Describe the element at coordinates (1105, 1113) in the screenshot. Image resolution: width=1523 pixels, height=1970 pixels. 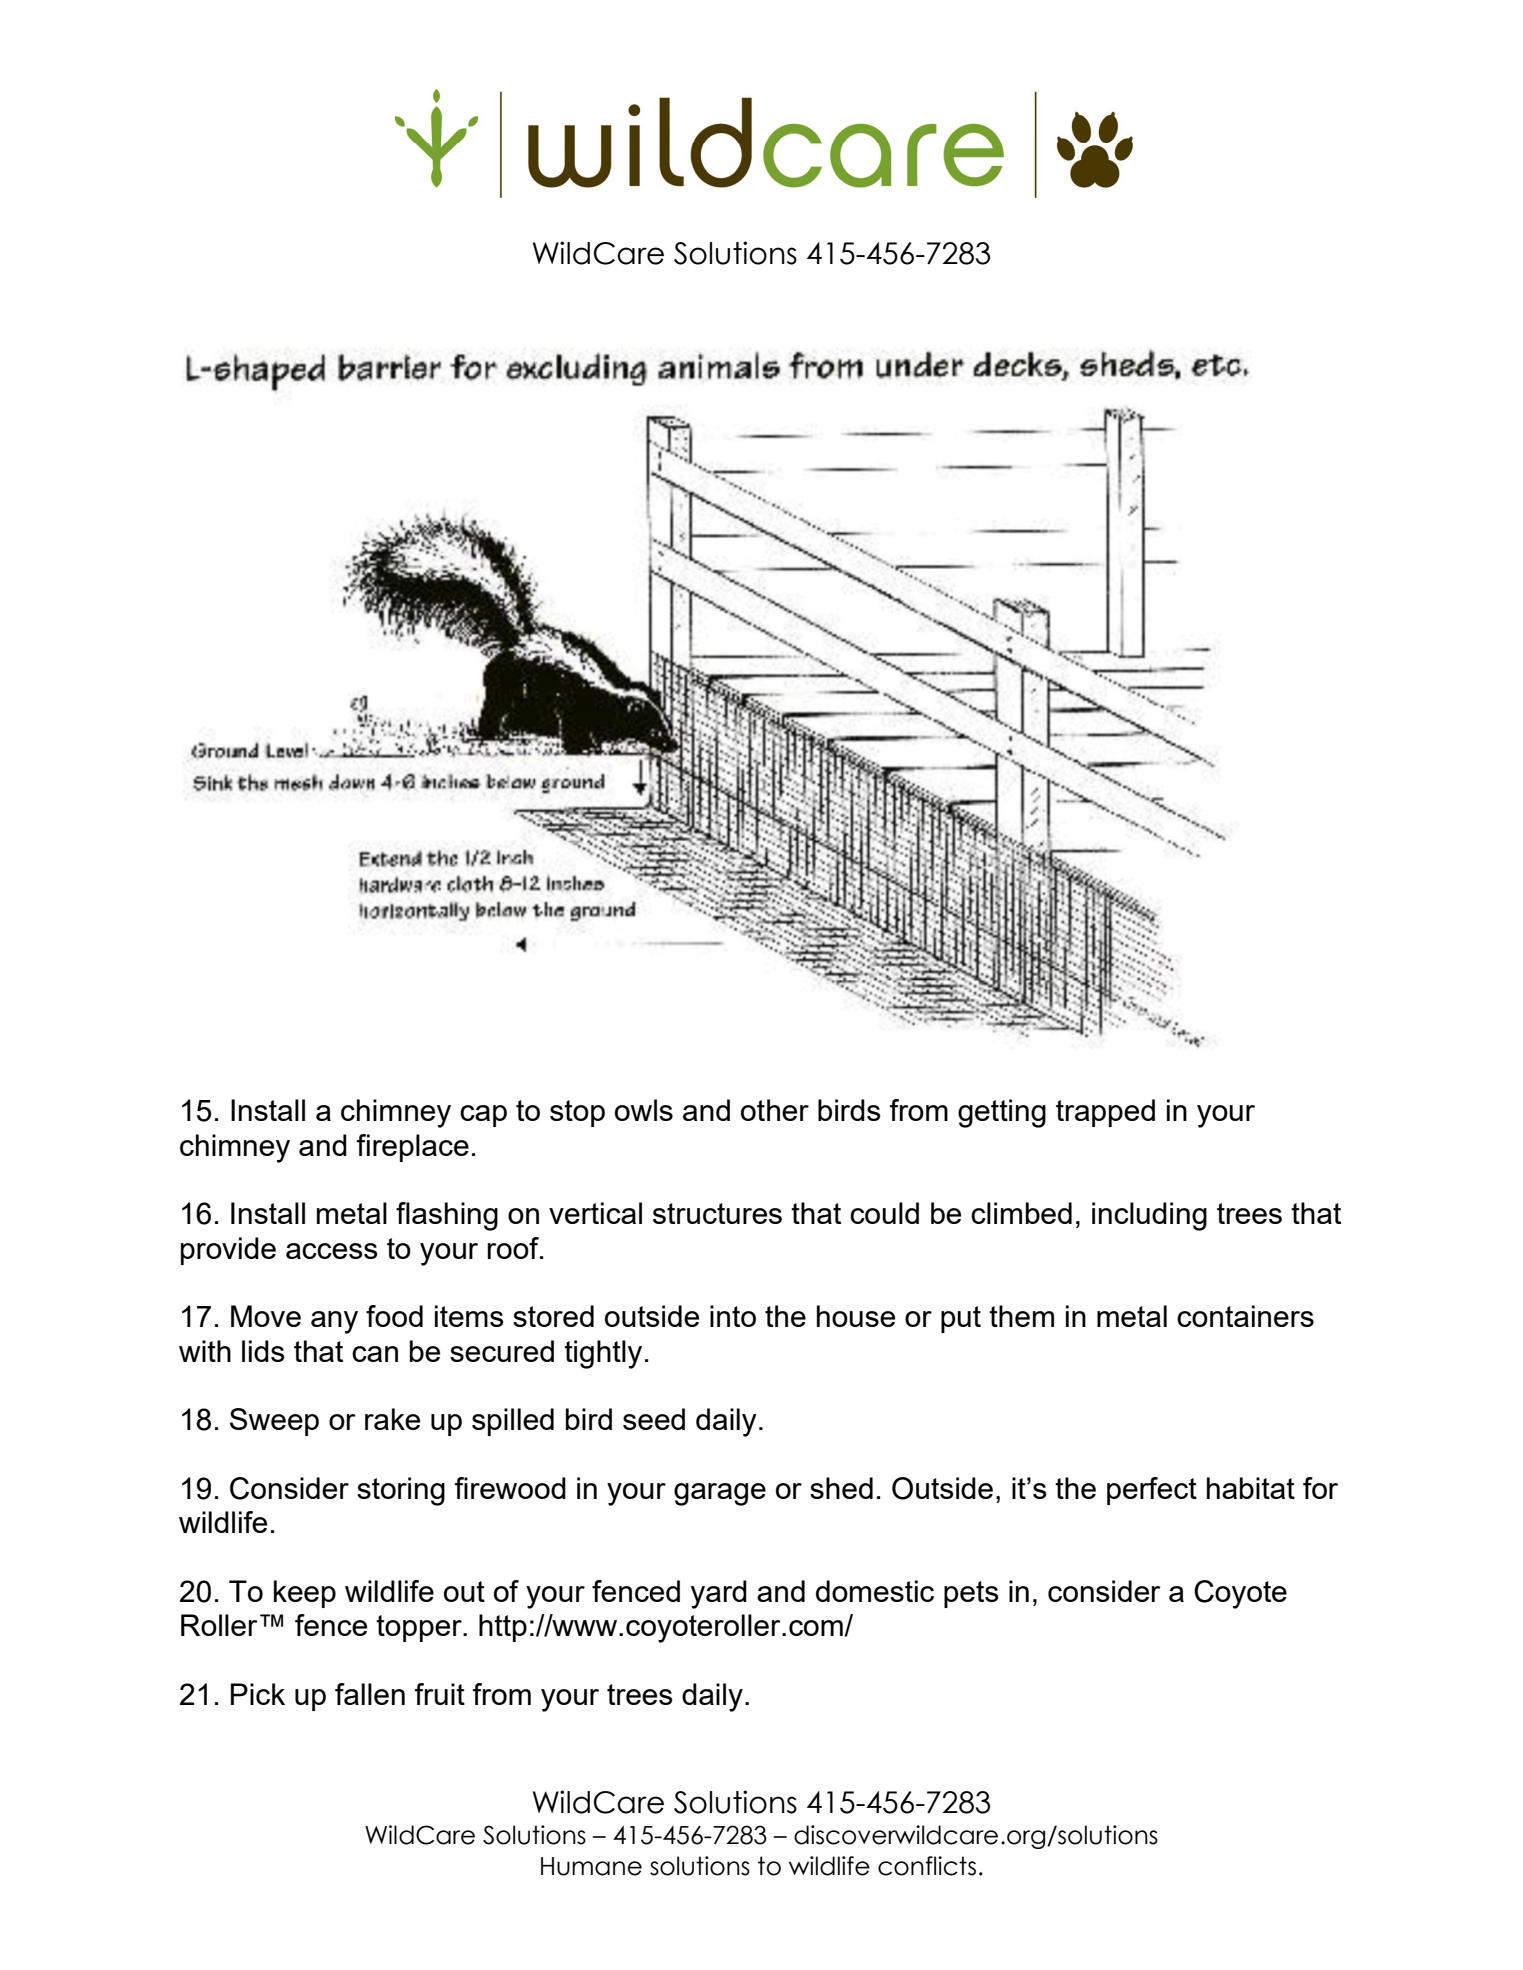
I see `trapped` at that location.
